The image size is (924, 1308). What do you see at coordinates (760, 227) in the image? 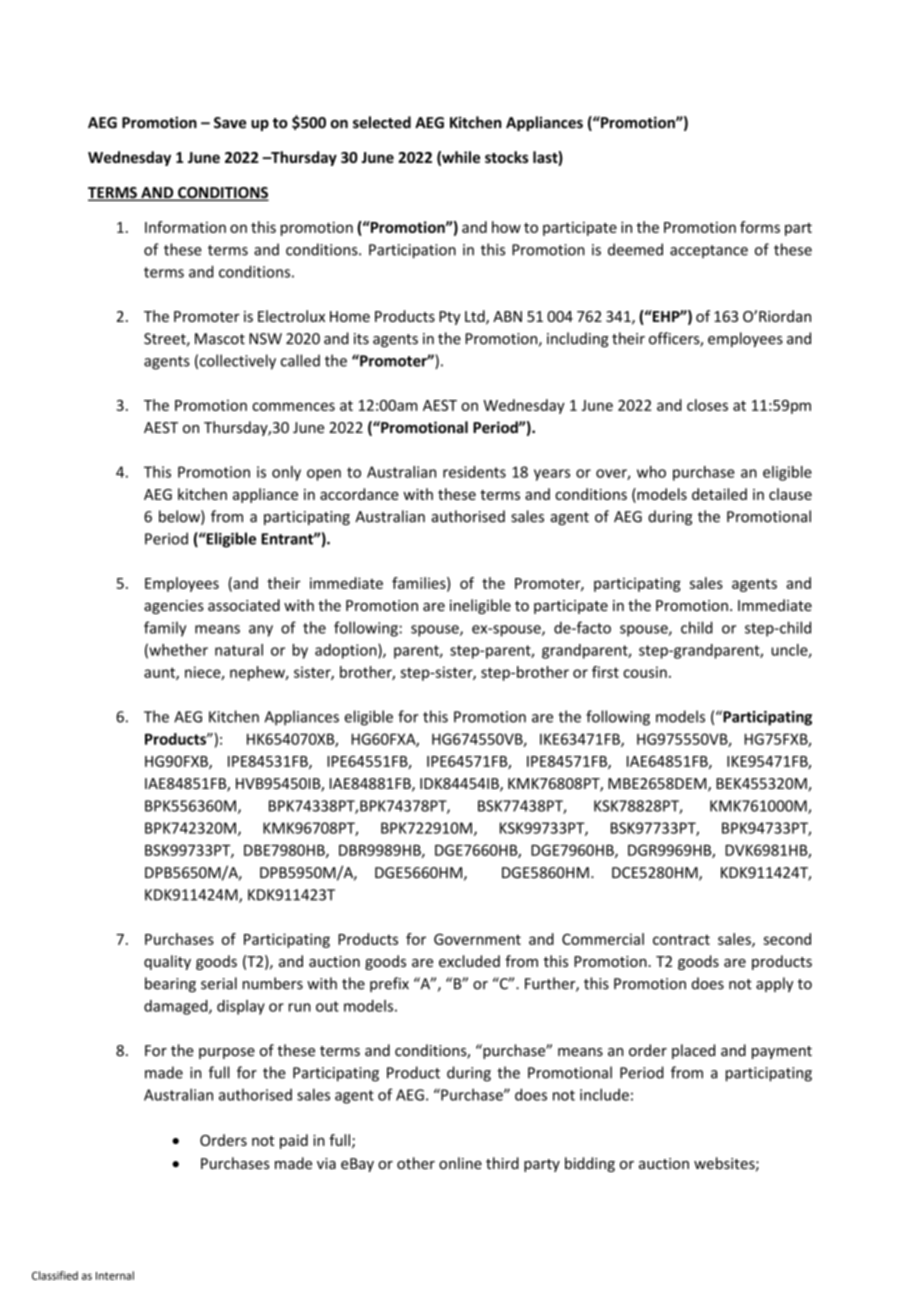
I see `forms` at bounding box center [760, 227].
